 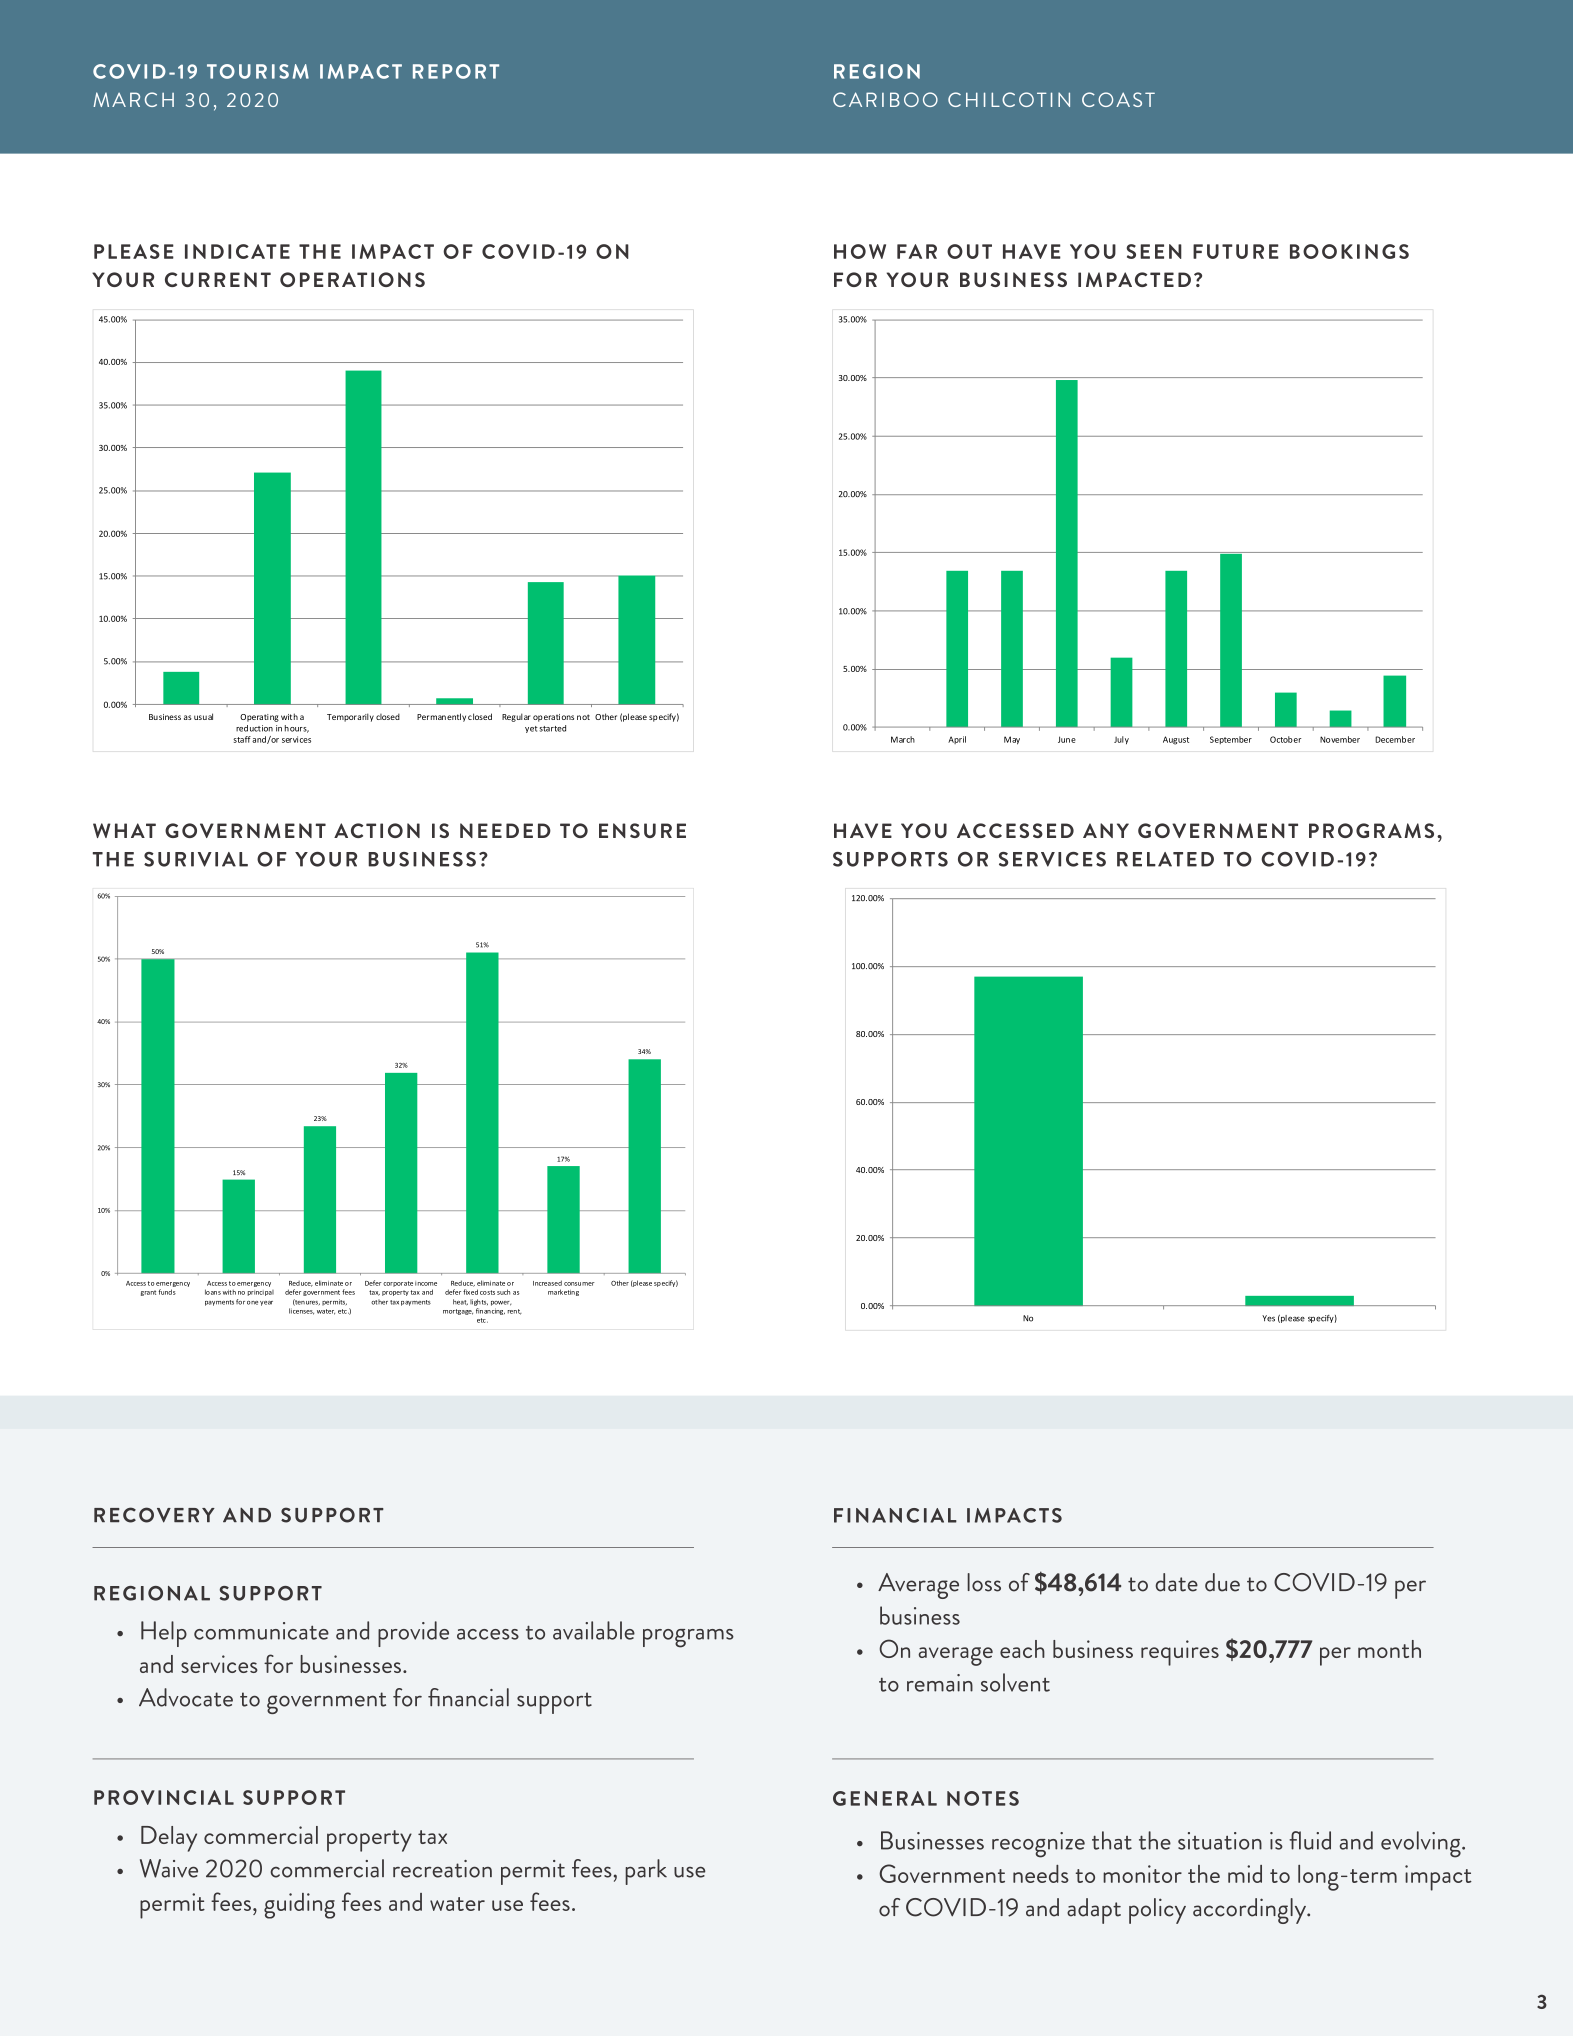 I want to click on October, so click(x=1285, y=739).
